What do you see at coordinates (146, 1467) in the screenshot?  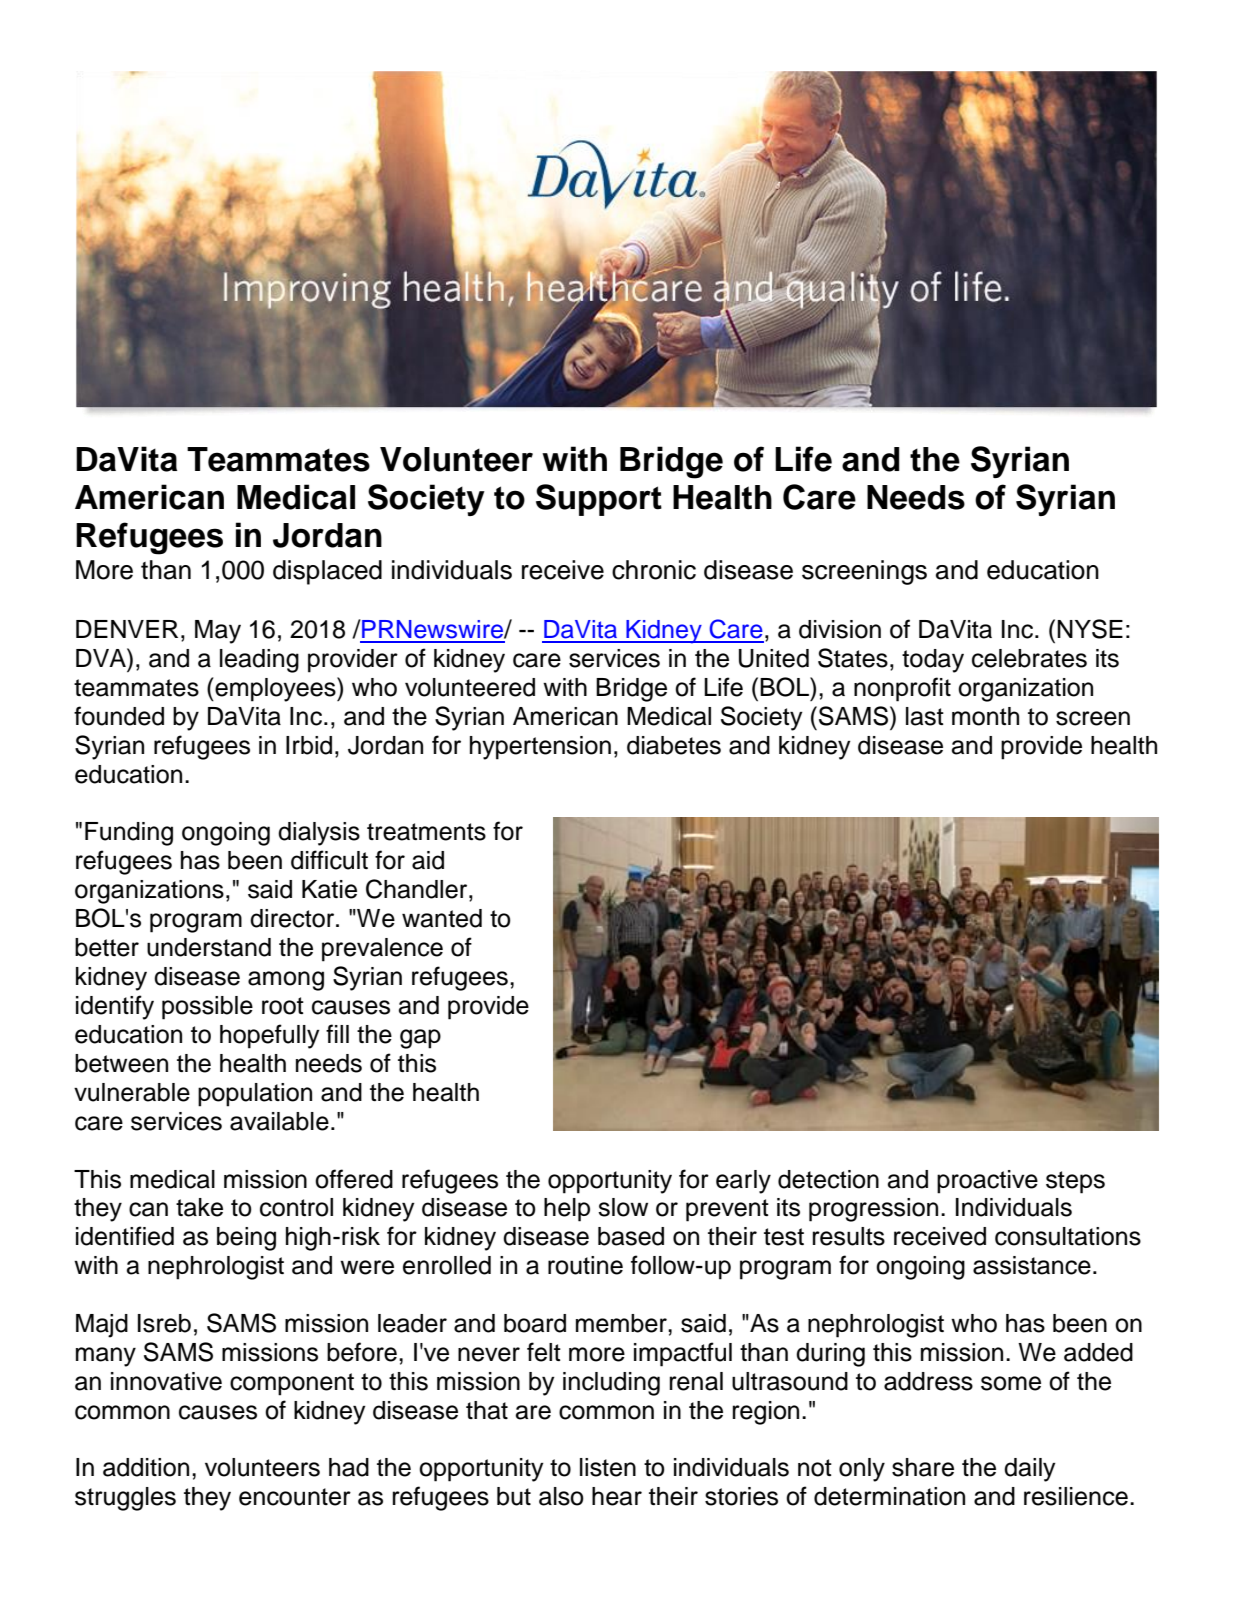 I see `addition` at bounding box center [146, 1467].
